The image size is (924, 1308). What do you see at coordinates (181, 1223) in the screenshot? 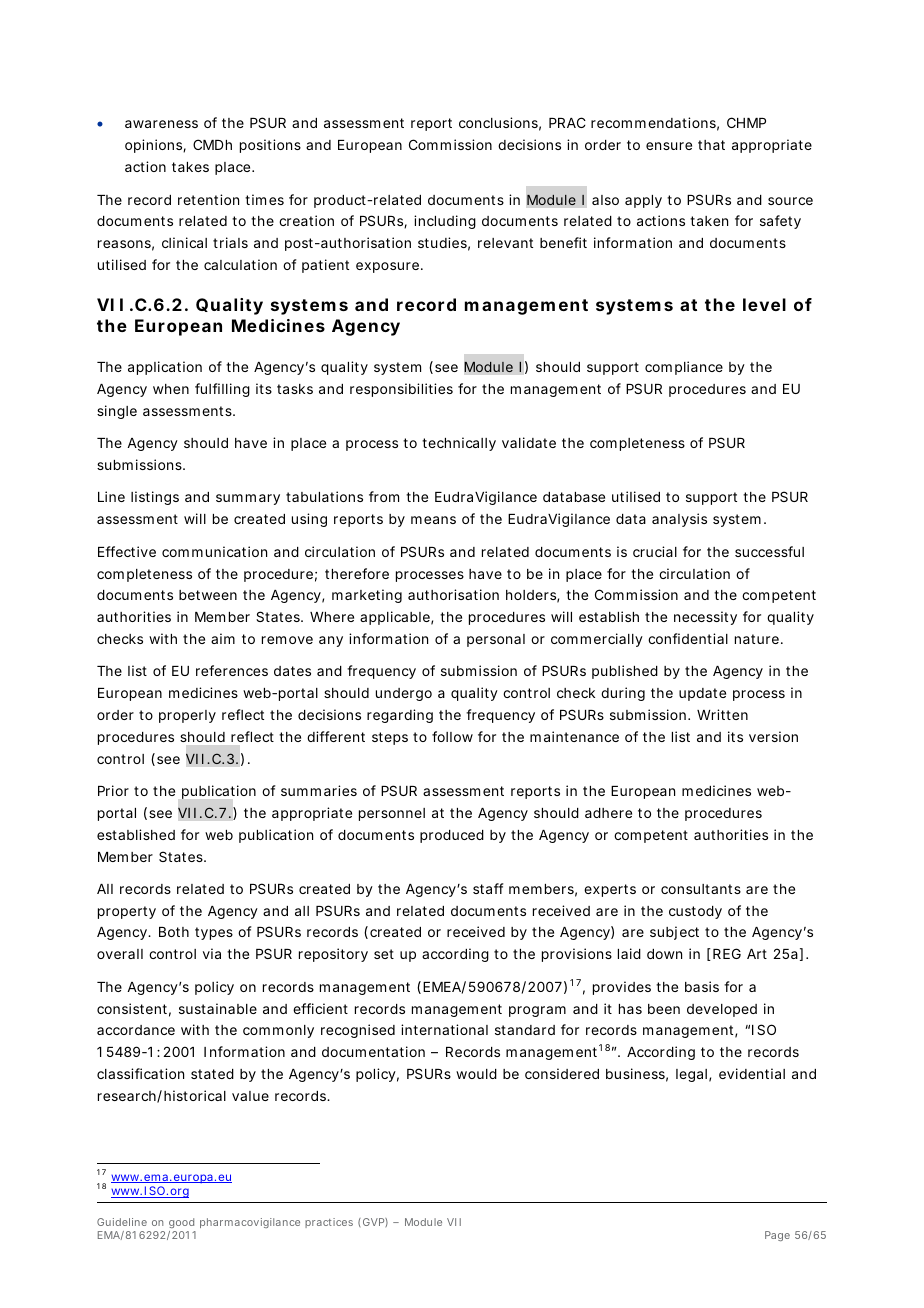
I see `good` at bounding box center [181, 1223].
